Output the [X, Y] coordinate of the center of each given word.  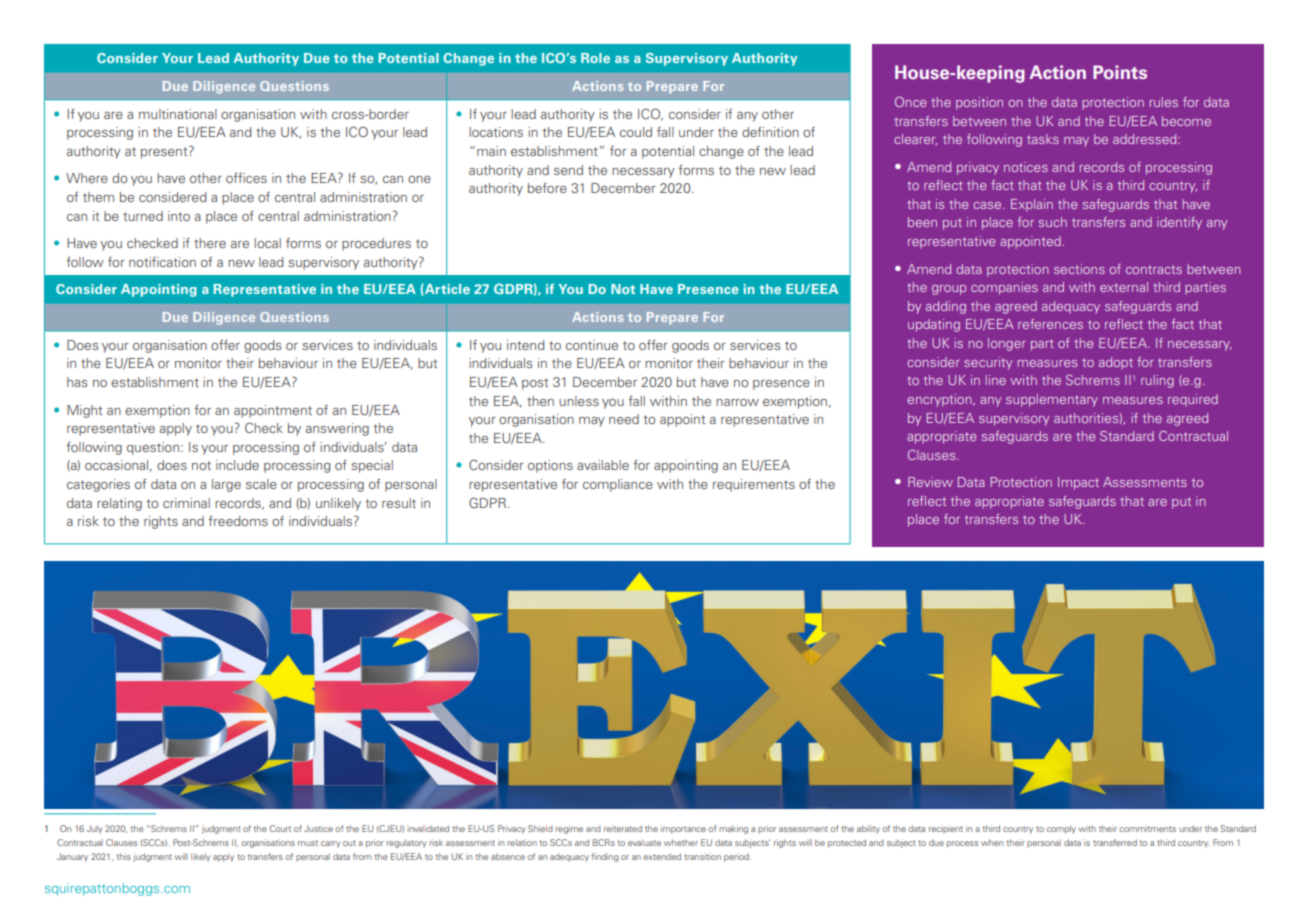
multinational [178, 114]
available [603, 465]
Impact [1078, 483]
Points [1120, 72]
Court [280, 828]
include [237, 465]
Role [595, 58]
